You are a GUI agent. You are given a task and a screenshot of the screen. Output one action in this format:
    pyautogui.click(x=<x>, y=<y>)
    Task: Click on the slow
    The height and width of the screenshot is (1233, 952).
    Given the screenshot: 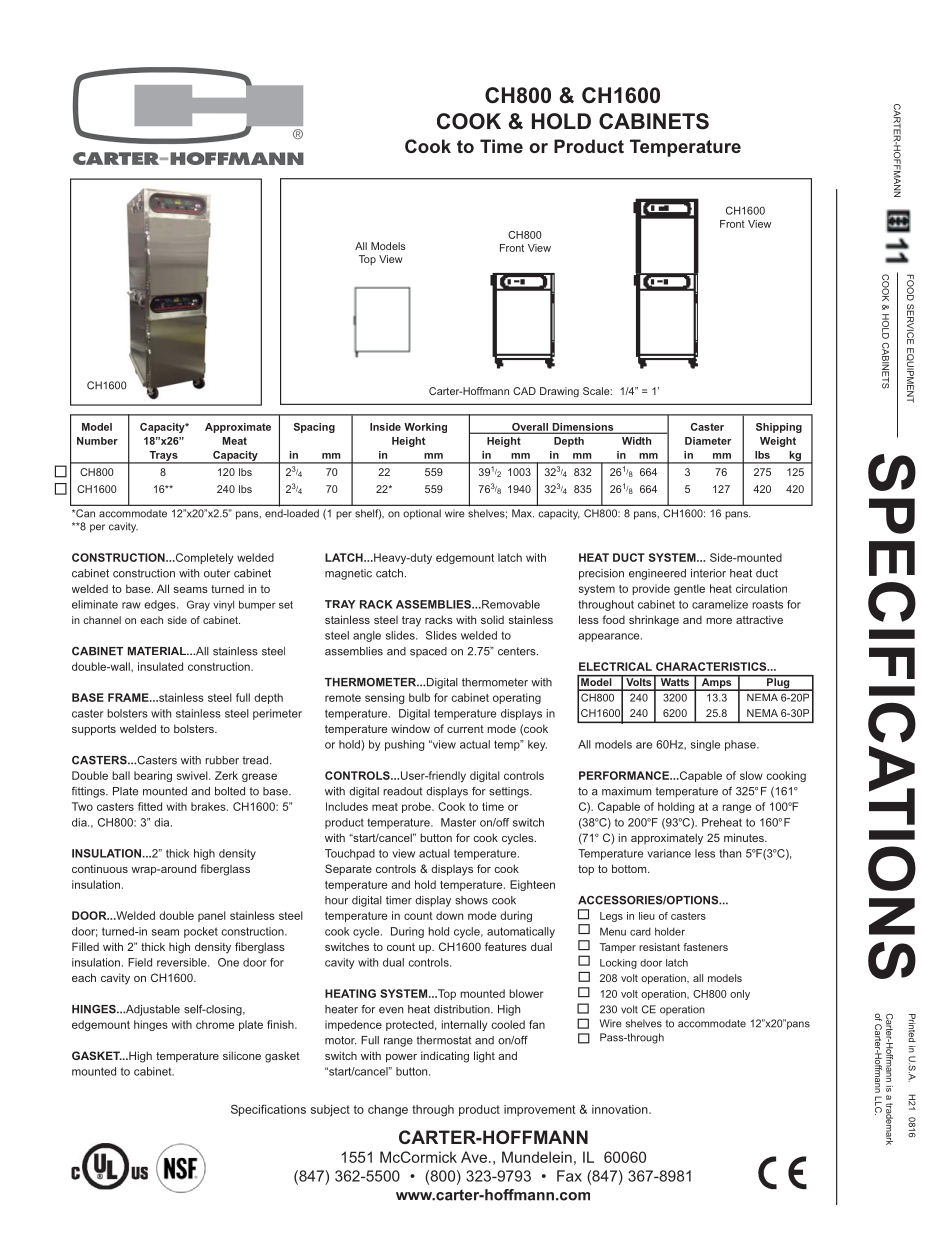 What is the action you would take?
    pyautogui.click(x=751, y=775)
